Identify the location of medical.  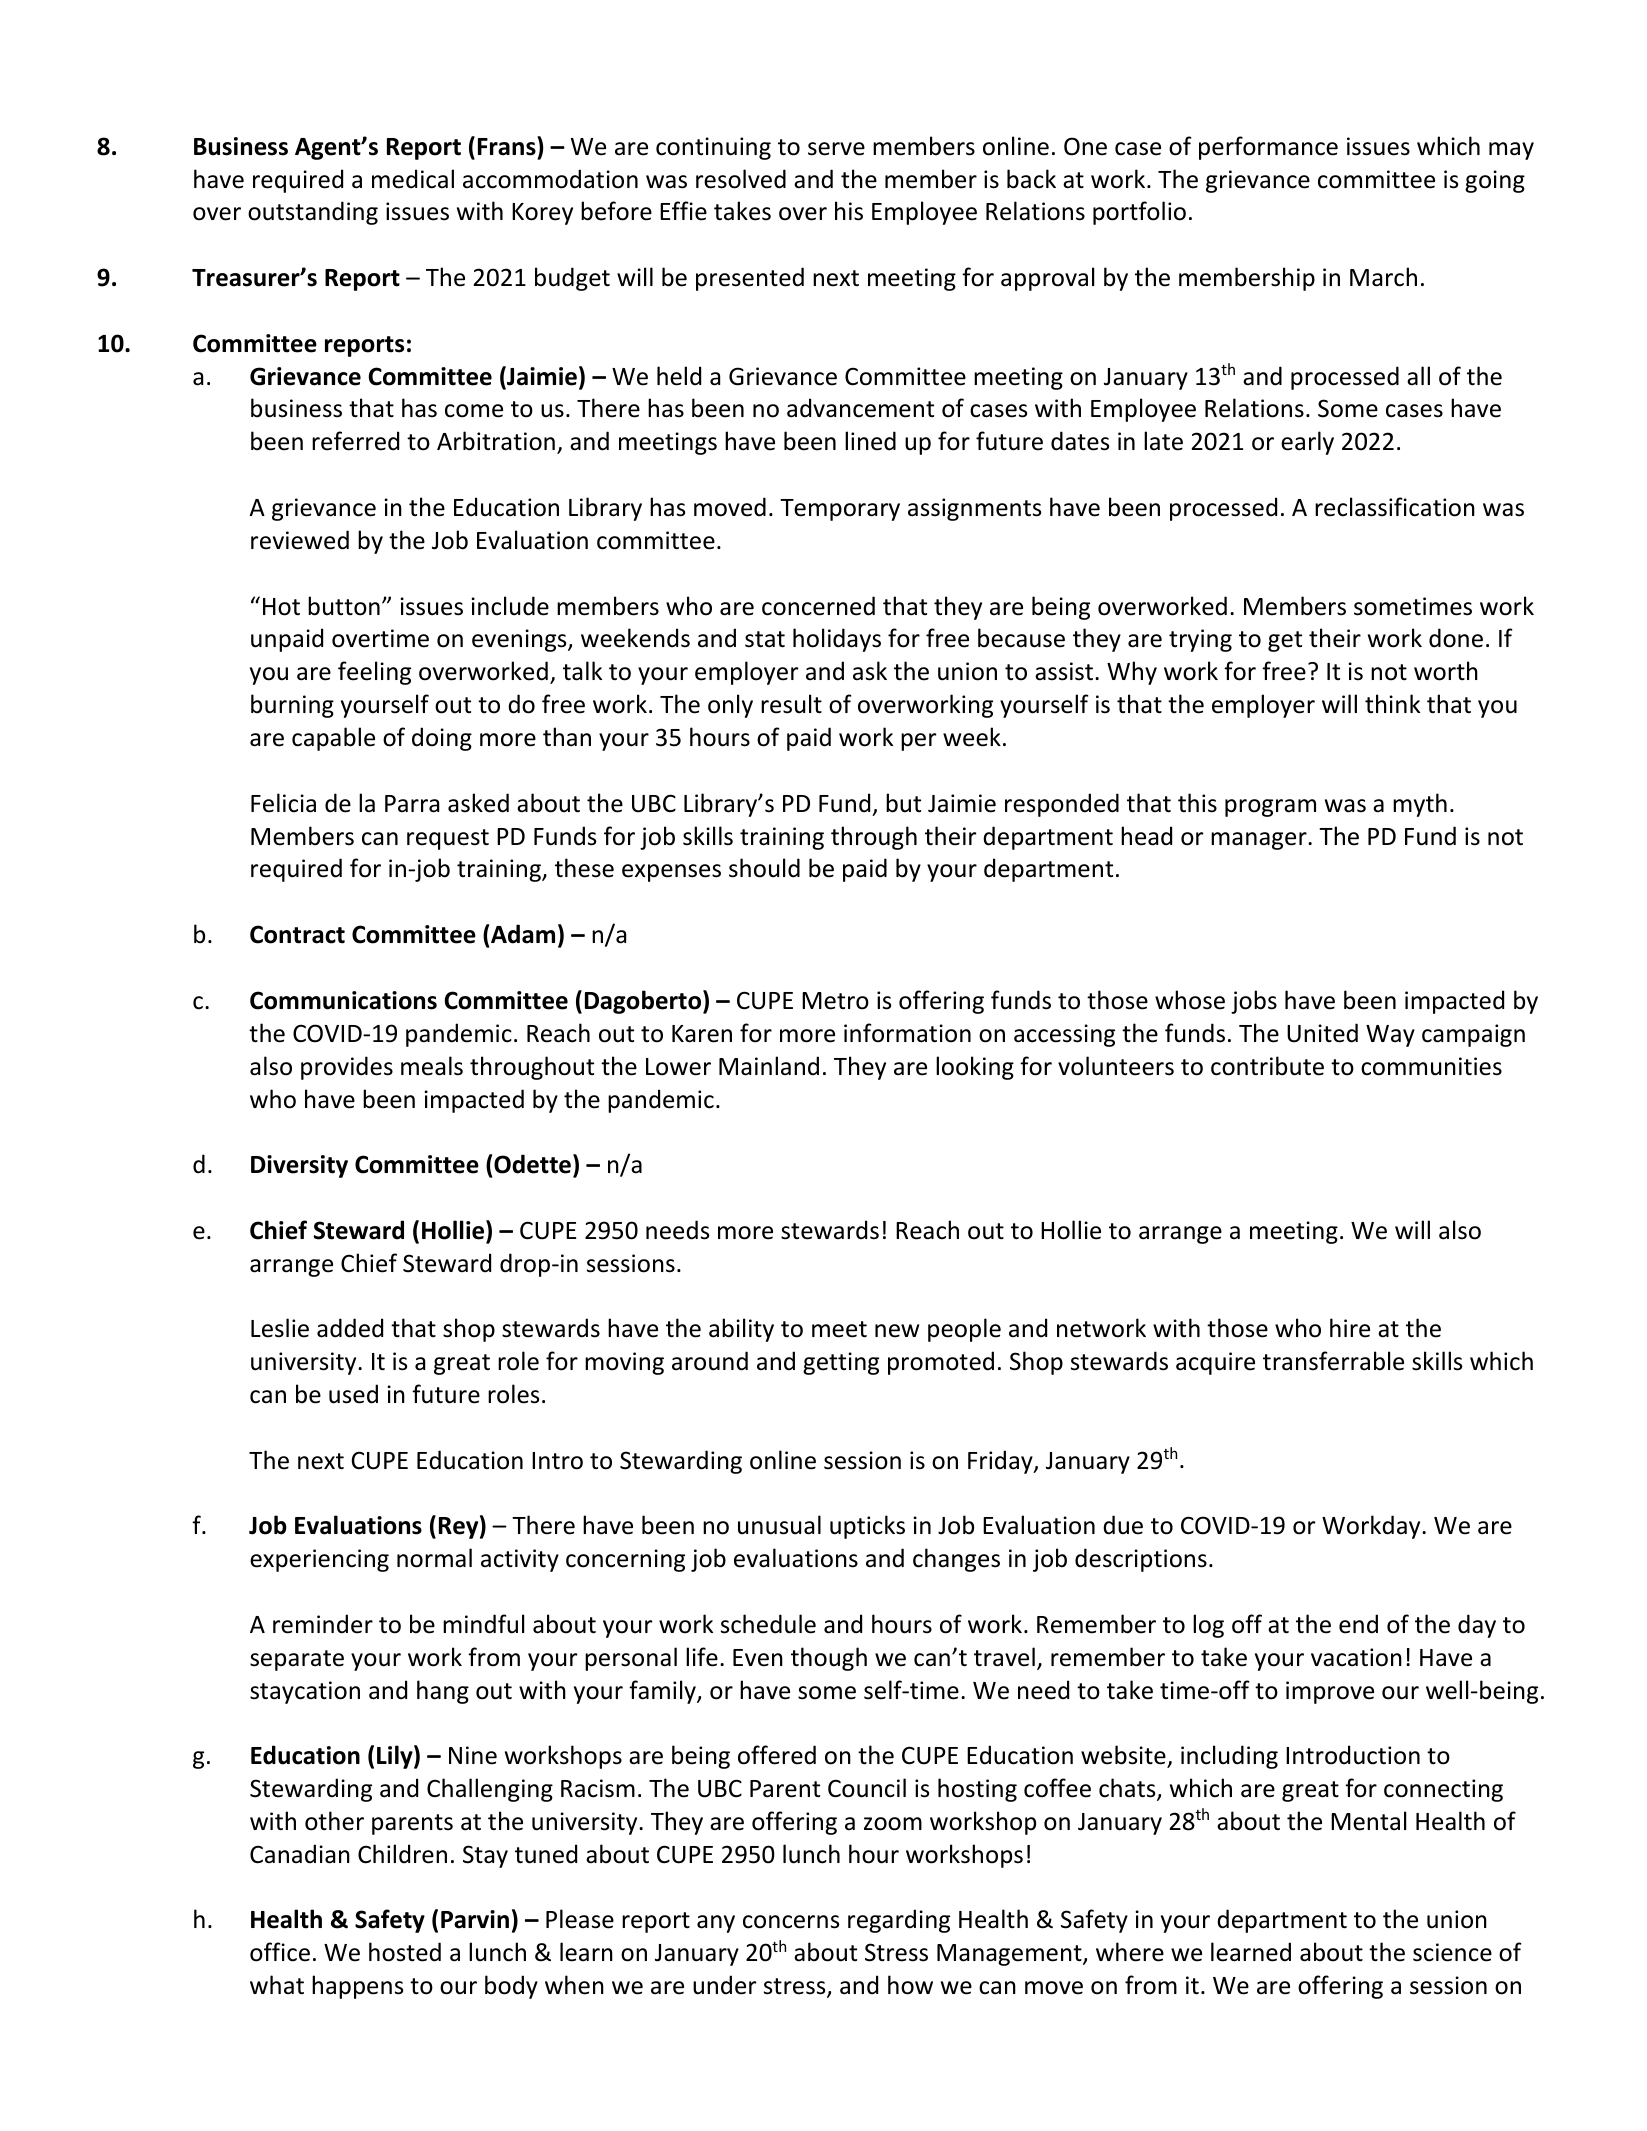
(413, 179).
